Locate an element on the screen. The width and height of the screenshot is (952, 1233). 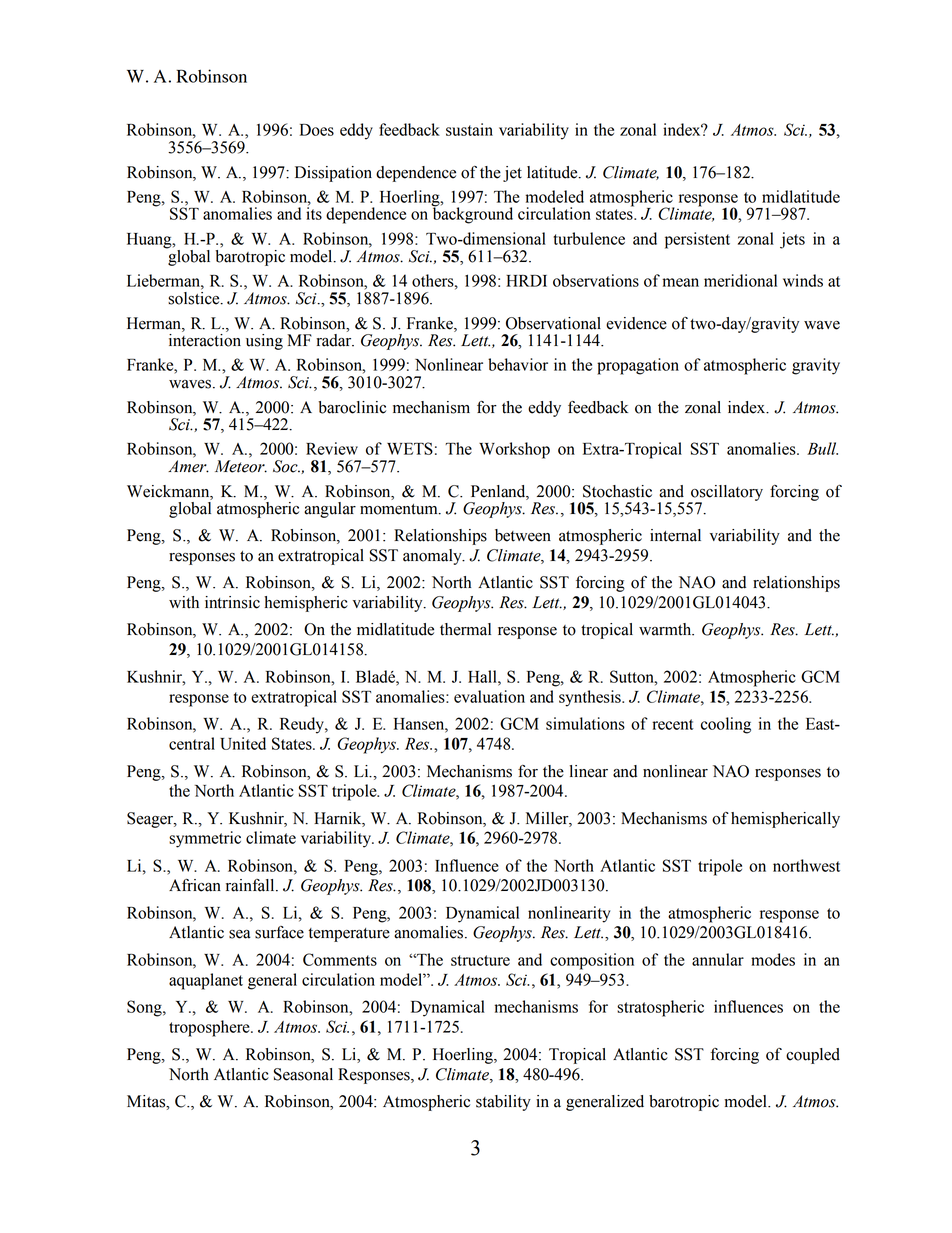
coupled is located at coordinates (813, 1056).
